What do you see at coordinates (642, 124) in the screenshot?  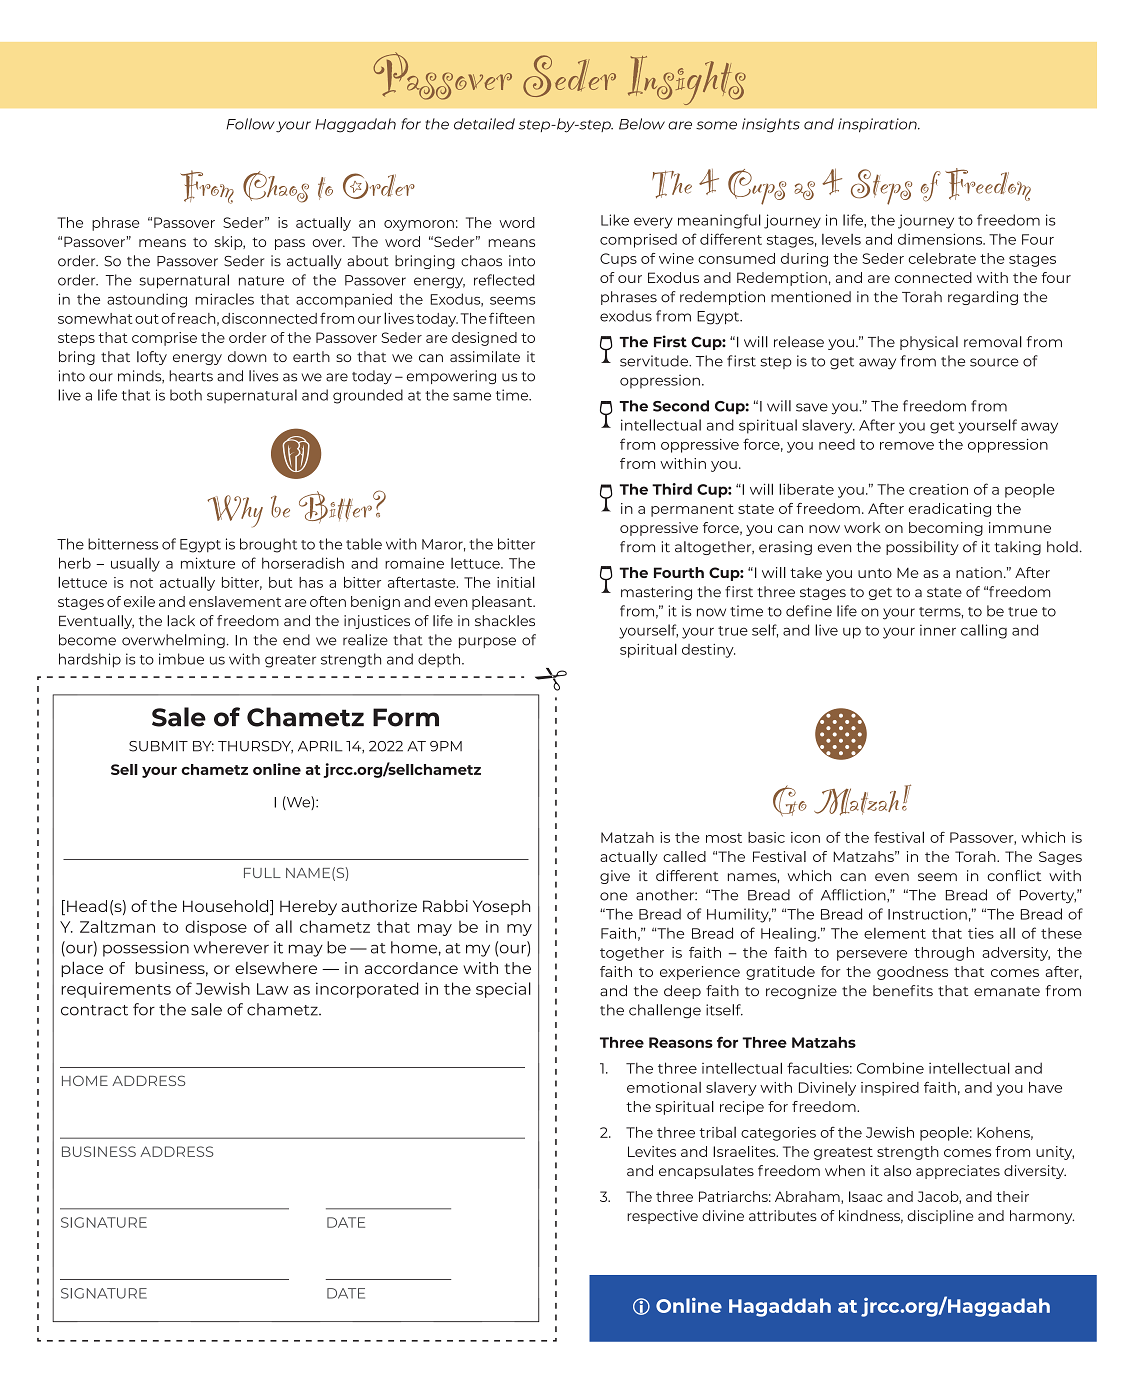 I see `Below` at bounding box center [642, 124].
